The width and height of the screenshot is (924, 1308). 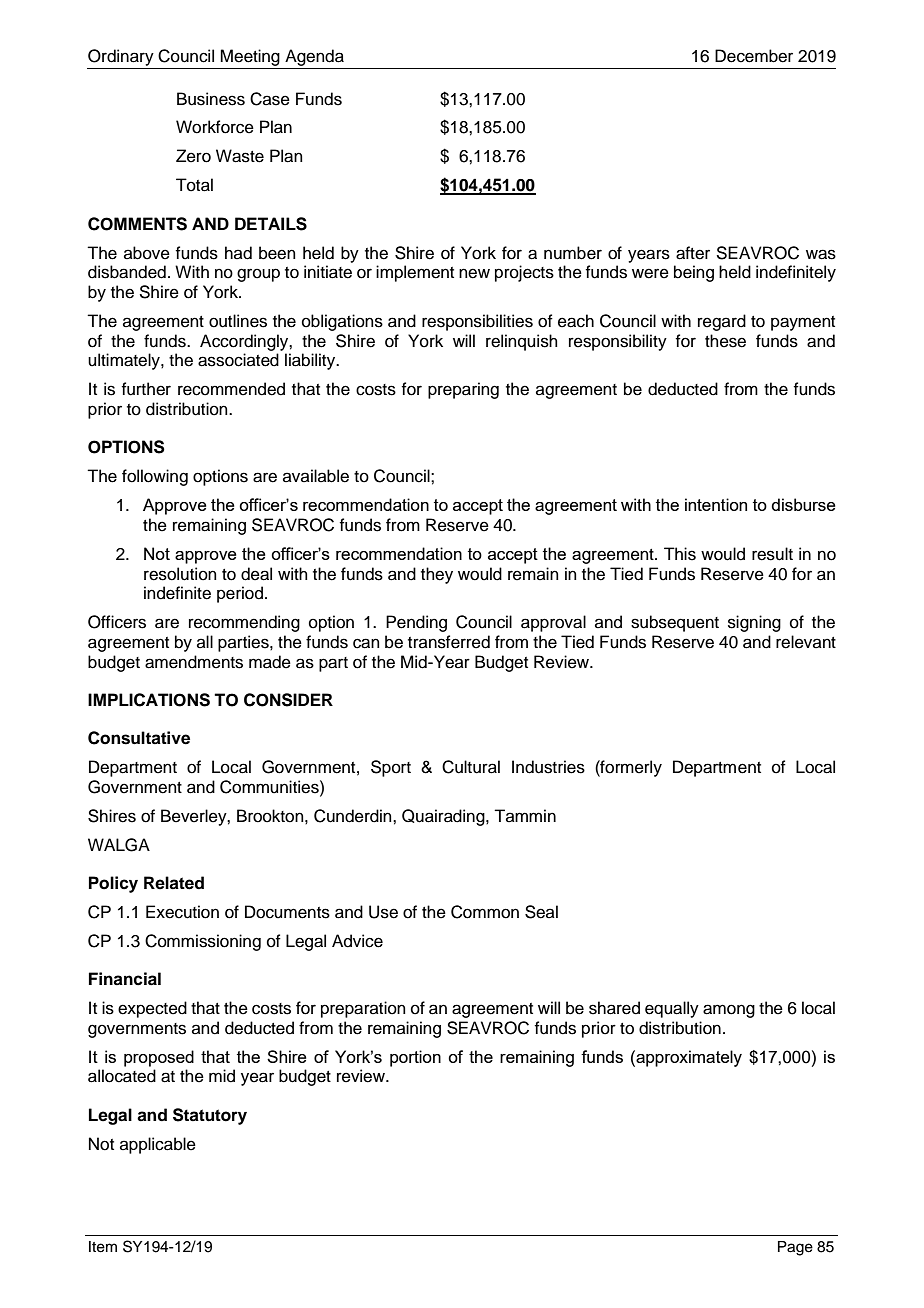 I want to click on intention, so click(x=716, y=504).
